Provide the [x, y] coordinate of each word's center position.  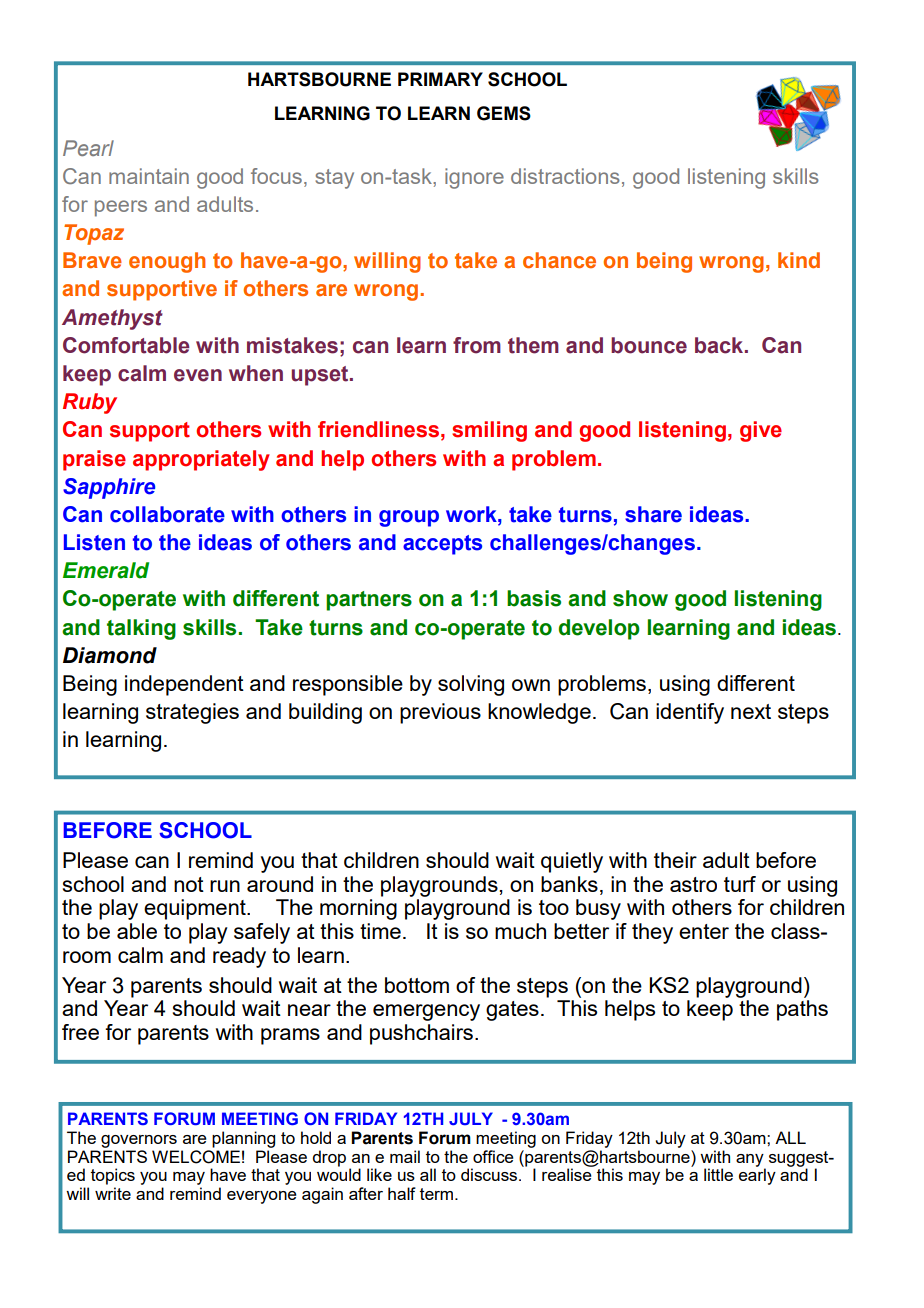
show [640, 598]
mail [405, 1156]
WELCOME [196, 1155]
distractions [565, 176]
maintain [149, 176]
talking [141, 629]
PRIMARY [440, 79]
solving [471, 685]
